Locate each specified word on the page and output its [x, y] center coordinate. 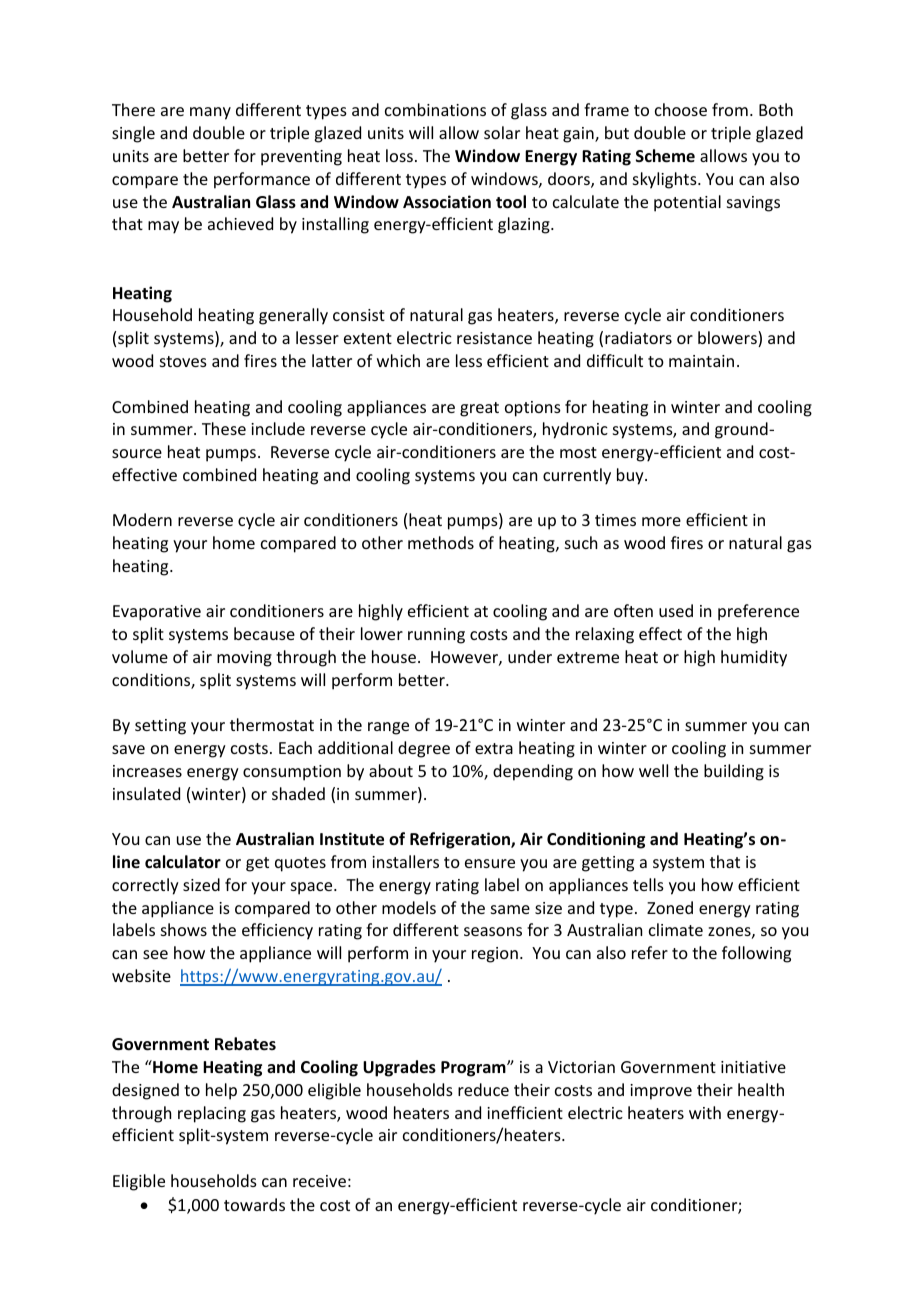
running [436, 636]
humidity [754, 658]
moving [244, 659]
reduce [483, 1089]
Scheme [665, 156]
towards [254, 1204]
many [210, 113]
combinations [435, 109]
